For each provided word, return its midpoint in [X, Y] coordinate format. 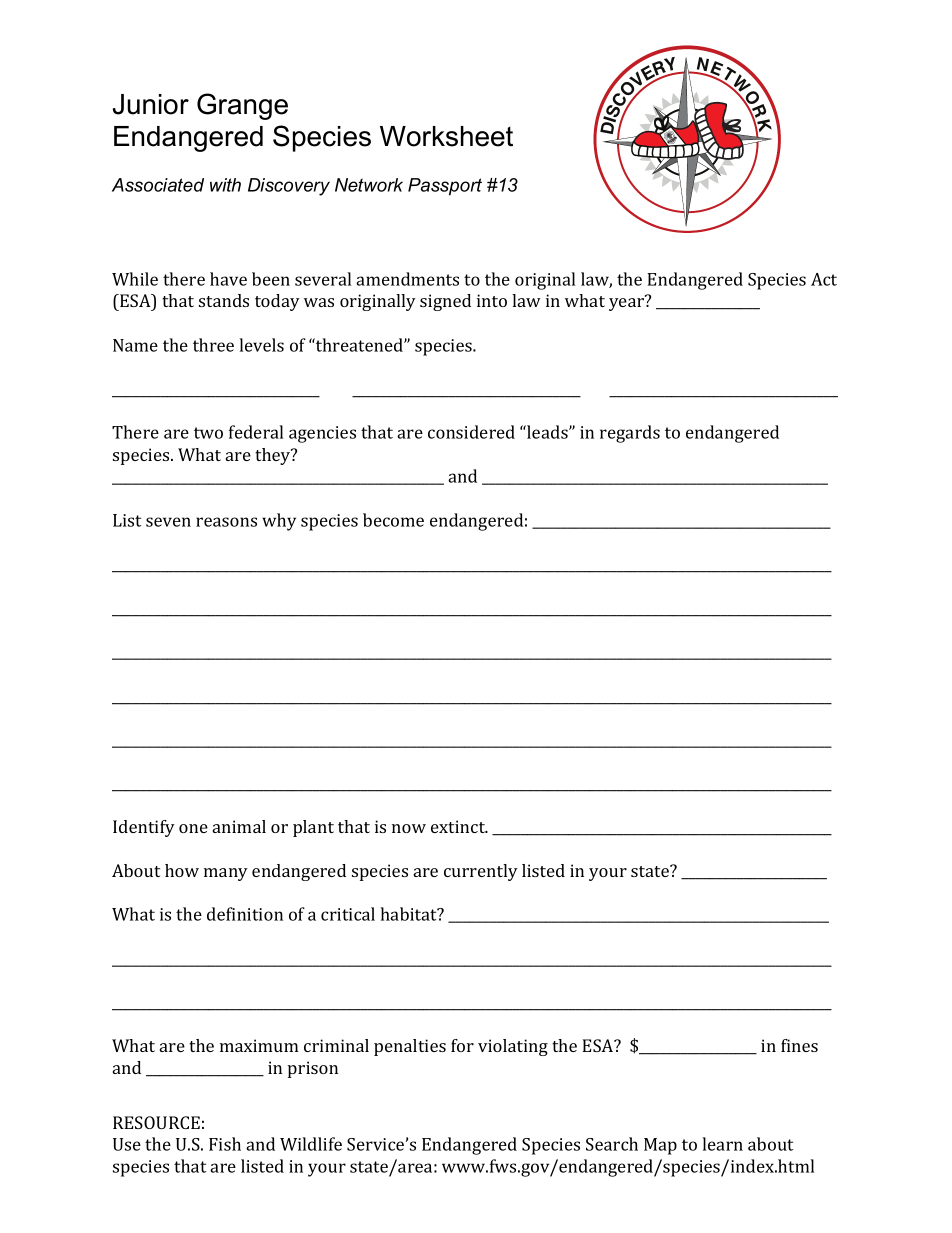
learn [722, 1144]
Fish [225, 1144]
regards [630, 434]
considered [471, 432]
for [462, 1045]
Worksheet [446, 136]
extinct [459, 826]
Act [824, 279]
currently [481, 872]
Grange [242, 106]
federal [256, 432]
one [193, 828]
